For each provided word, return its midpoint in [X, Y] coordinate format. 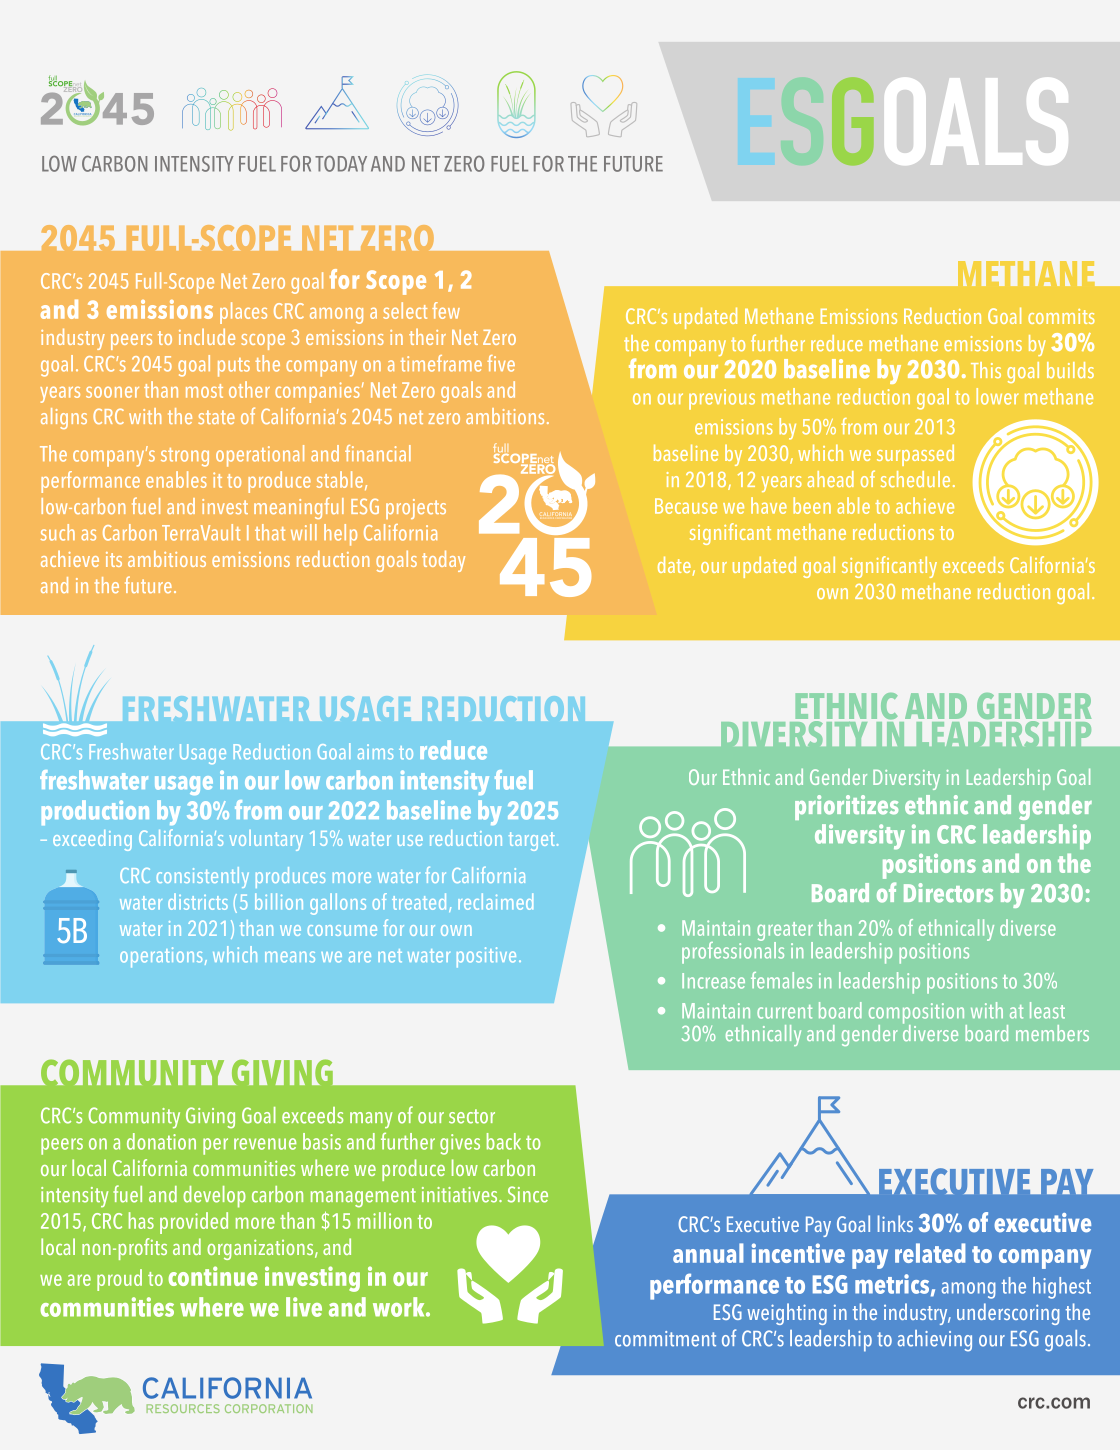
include [207, 337]
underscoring [1008, 1314]
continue [213, 1276]
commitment [665, 1339]
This [986, 370]
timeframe [441, 363]
